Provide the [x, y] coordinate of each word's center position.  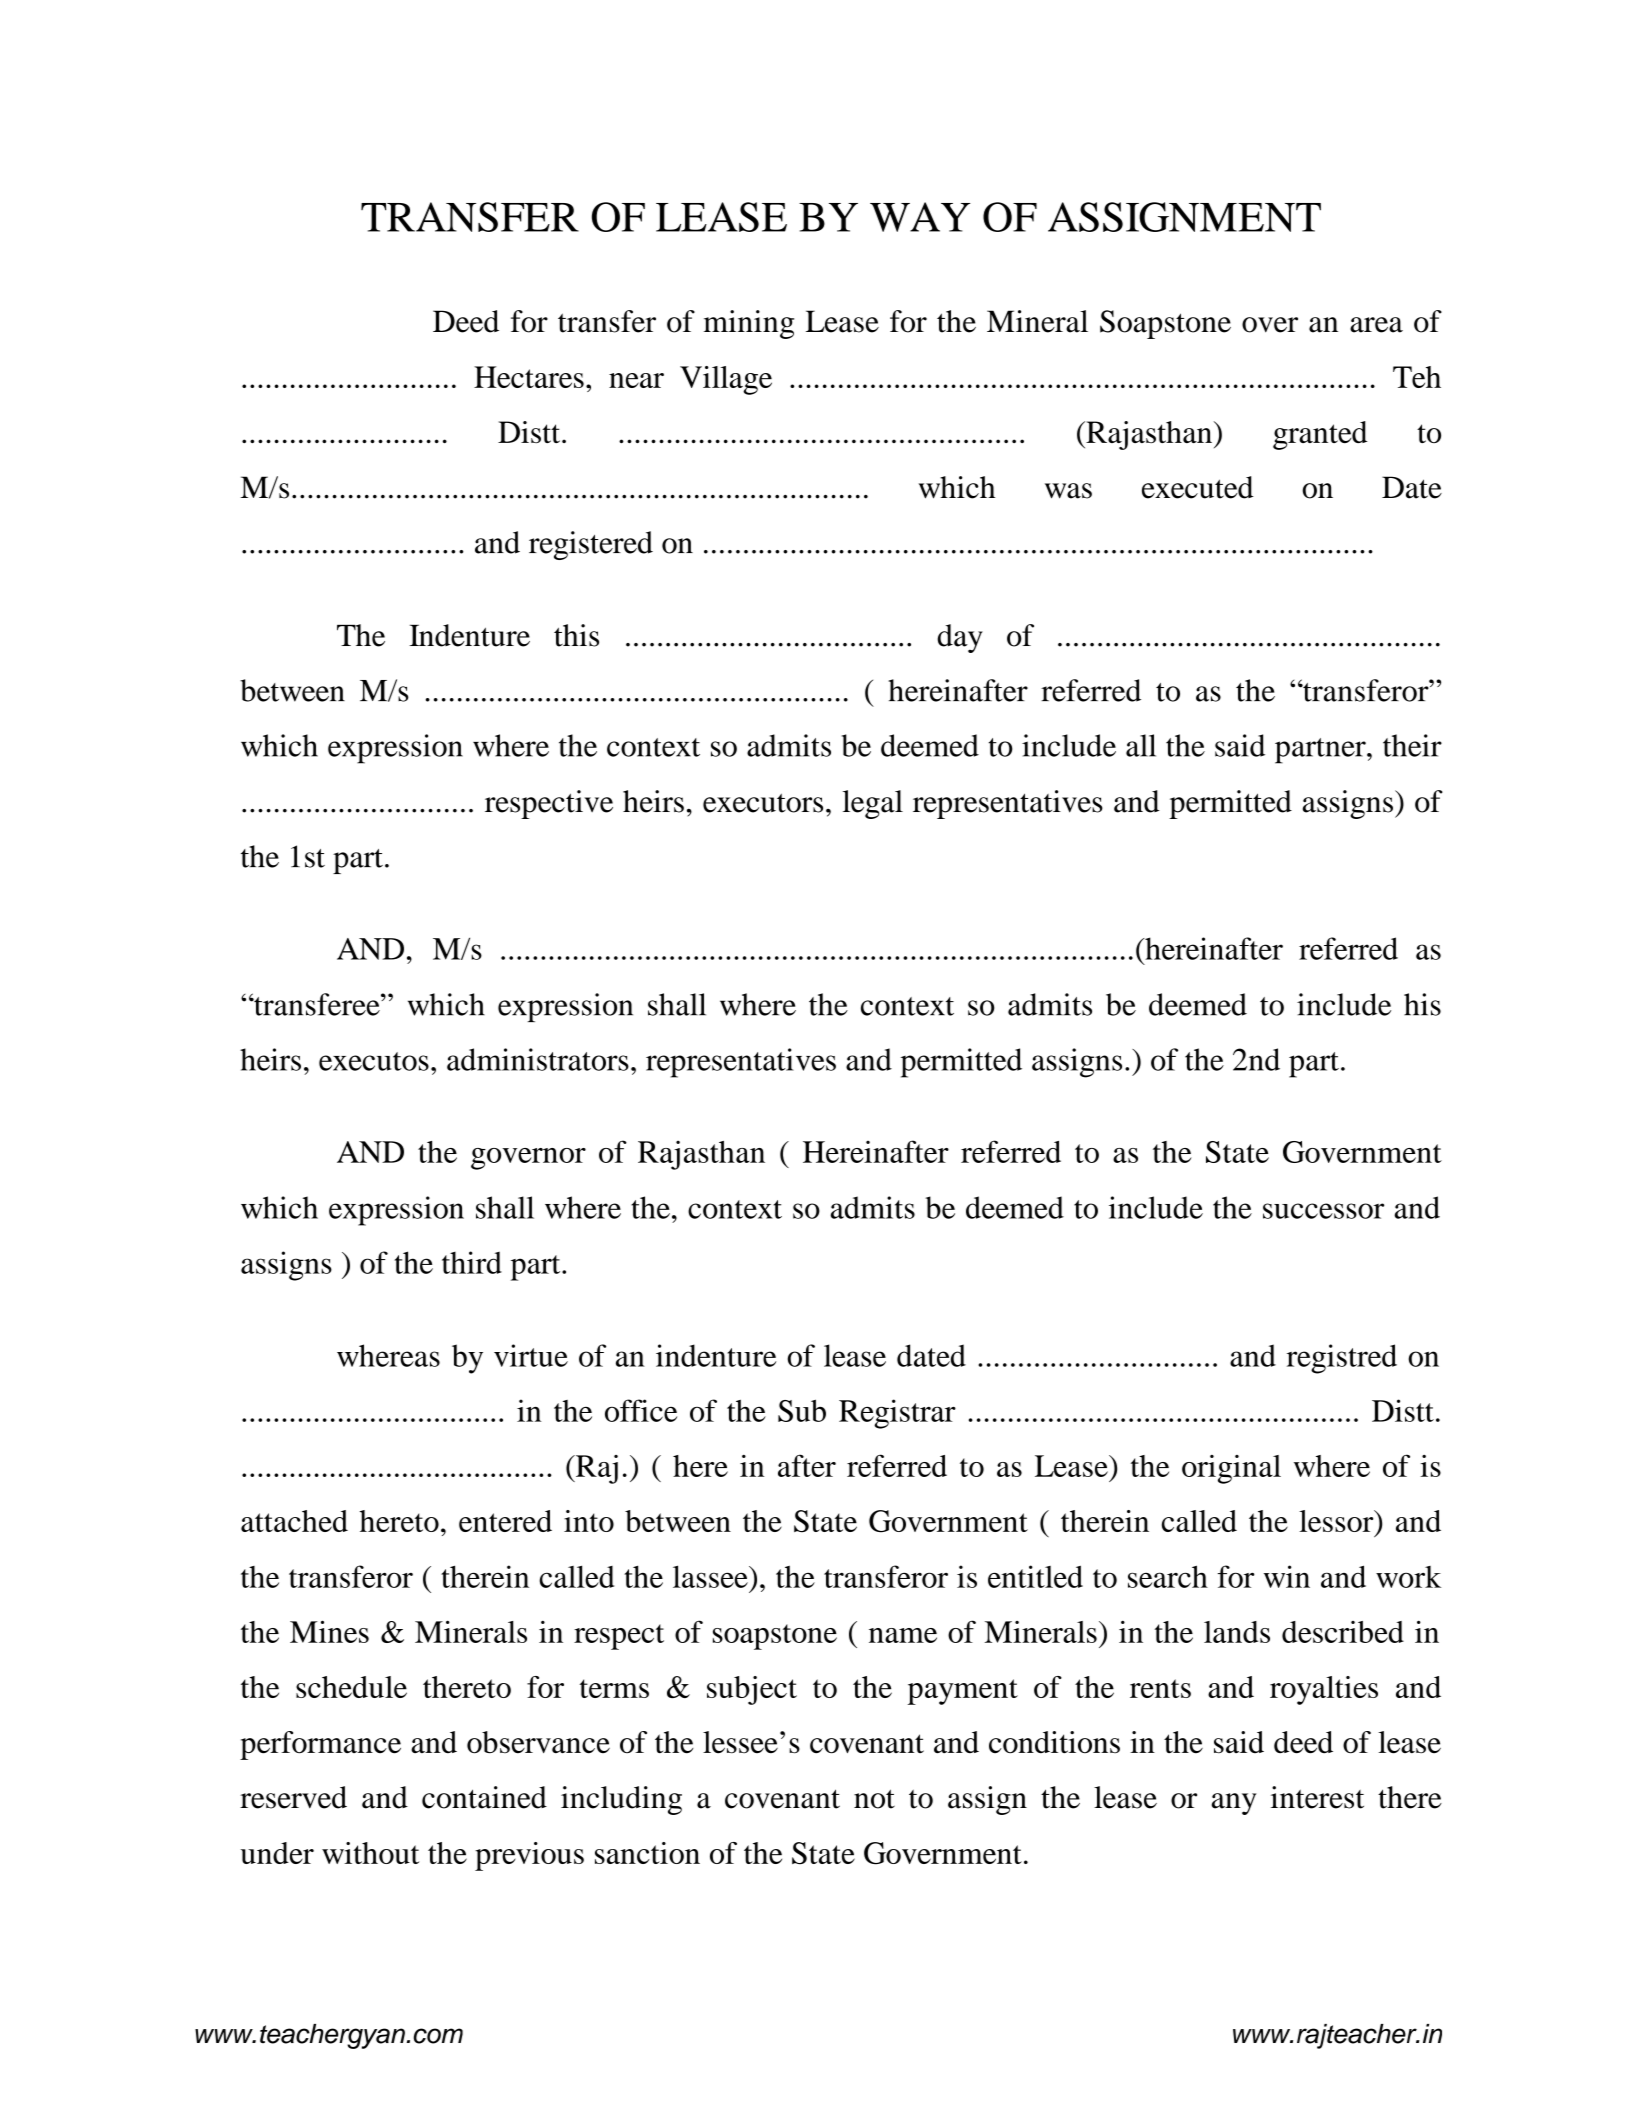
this [576, 635]
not [874, 1799]
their [1412, 745]
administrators [538, 1059]
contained [484, 1797]
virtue [531, 1355]
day [960, 638]
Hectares [529, 377]
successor [1323, 1211]
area [1376, 325]
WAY [920, 217]
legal [873, 804]
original [1231, 1469]
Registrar [897, 1414]
